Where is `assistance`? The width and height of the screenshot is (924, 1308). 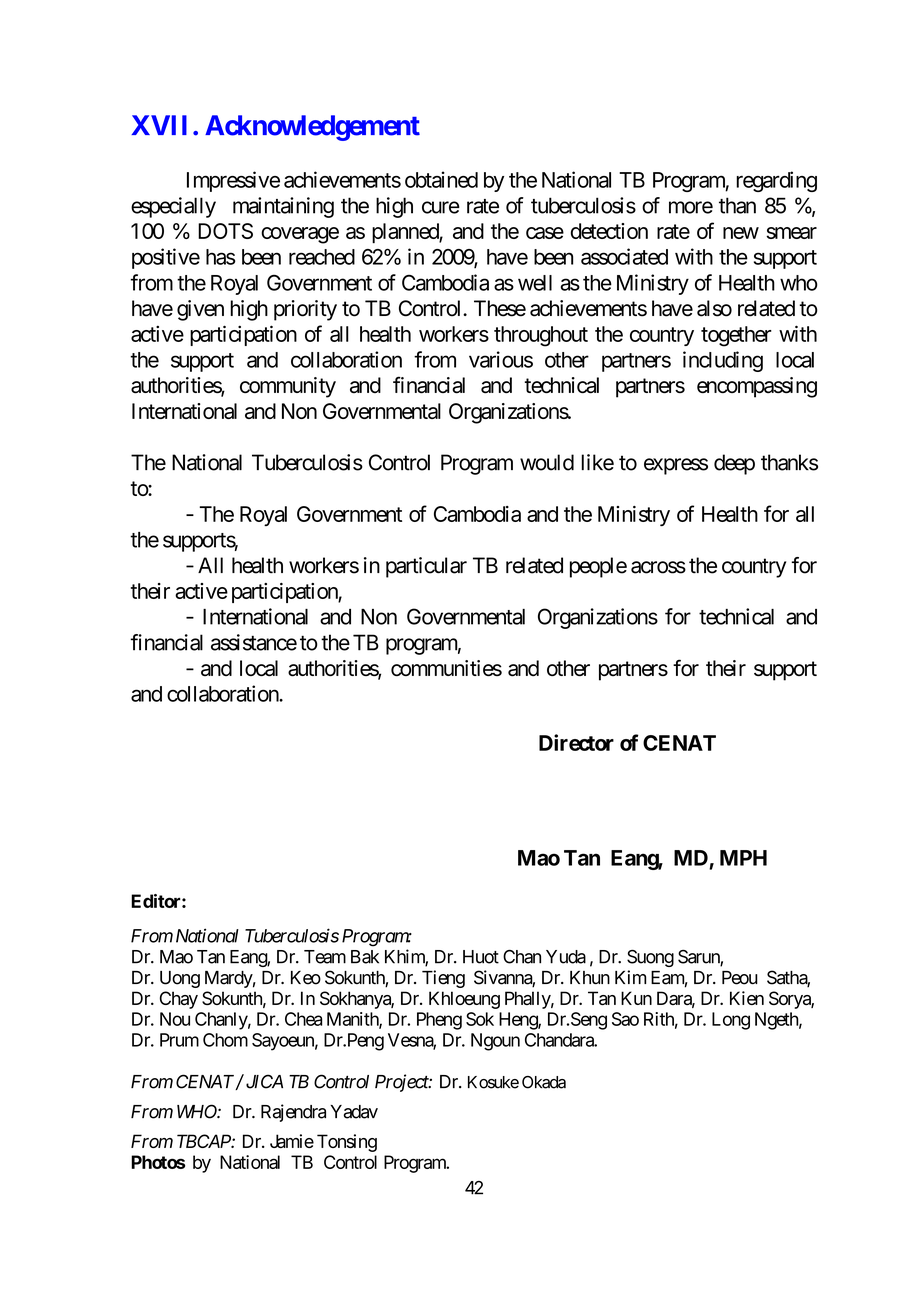 assistance is located at coordinates (254, 642).
